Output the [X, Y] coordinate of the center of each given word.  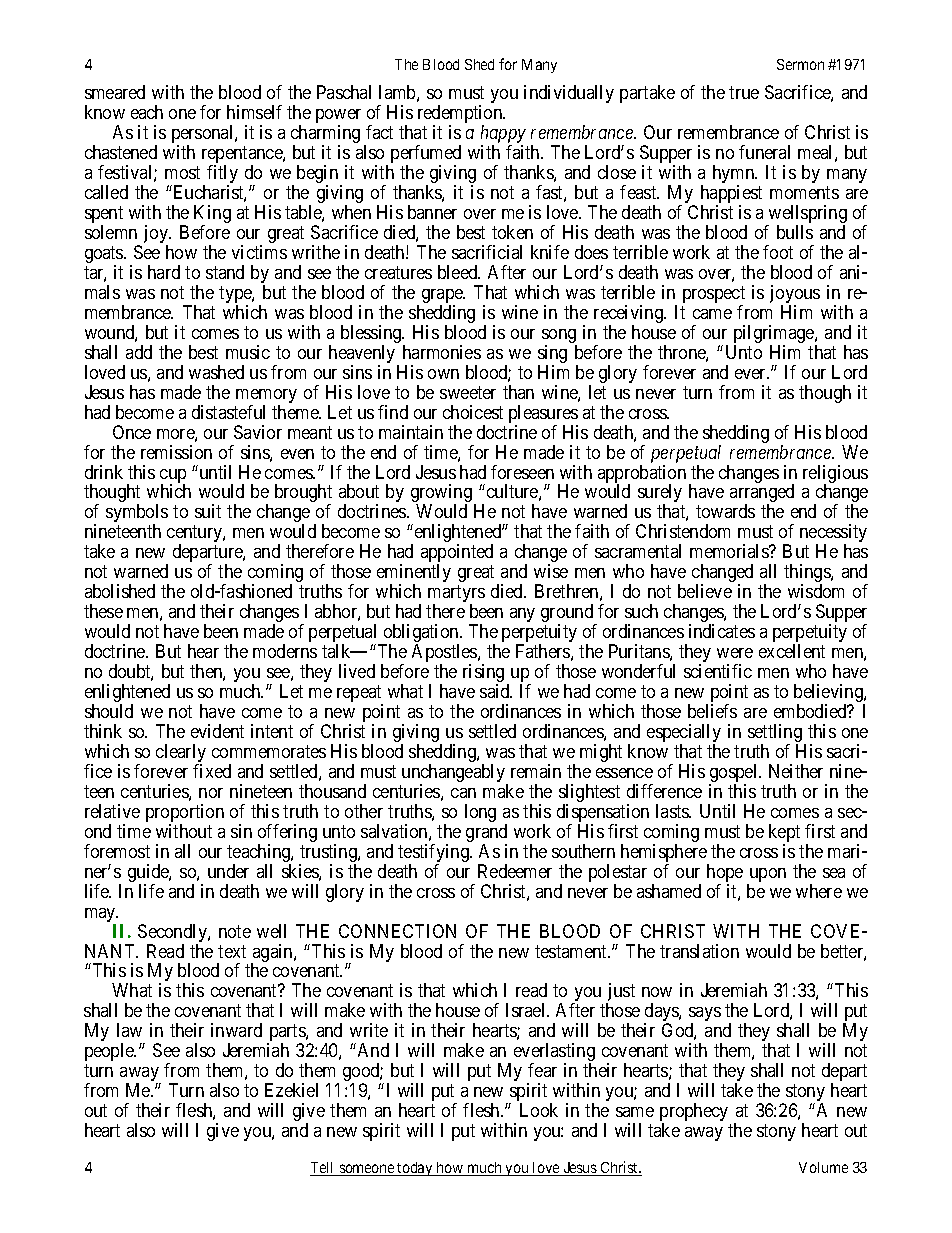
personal [204, 135]
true [744, 92]
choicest [473, 412]
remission [176, 452]
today [415, 1169]
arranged [762, 495]
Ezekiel [291, 1090]
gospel [734, 774]
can [463, 793]
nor [211, 793]
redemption [461, 115]
